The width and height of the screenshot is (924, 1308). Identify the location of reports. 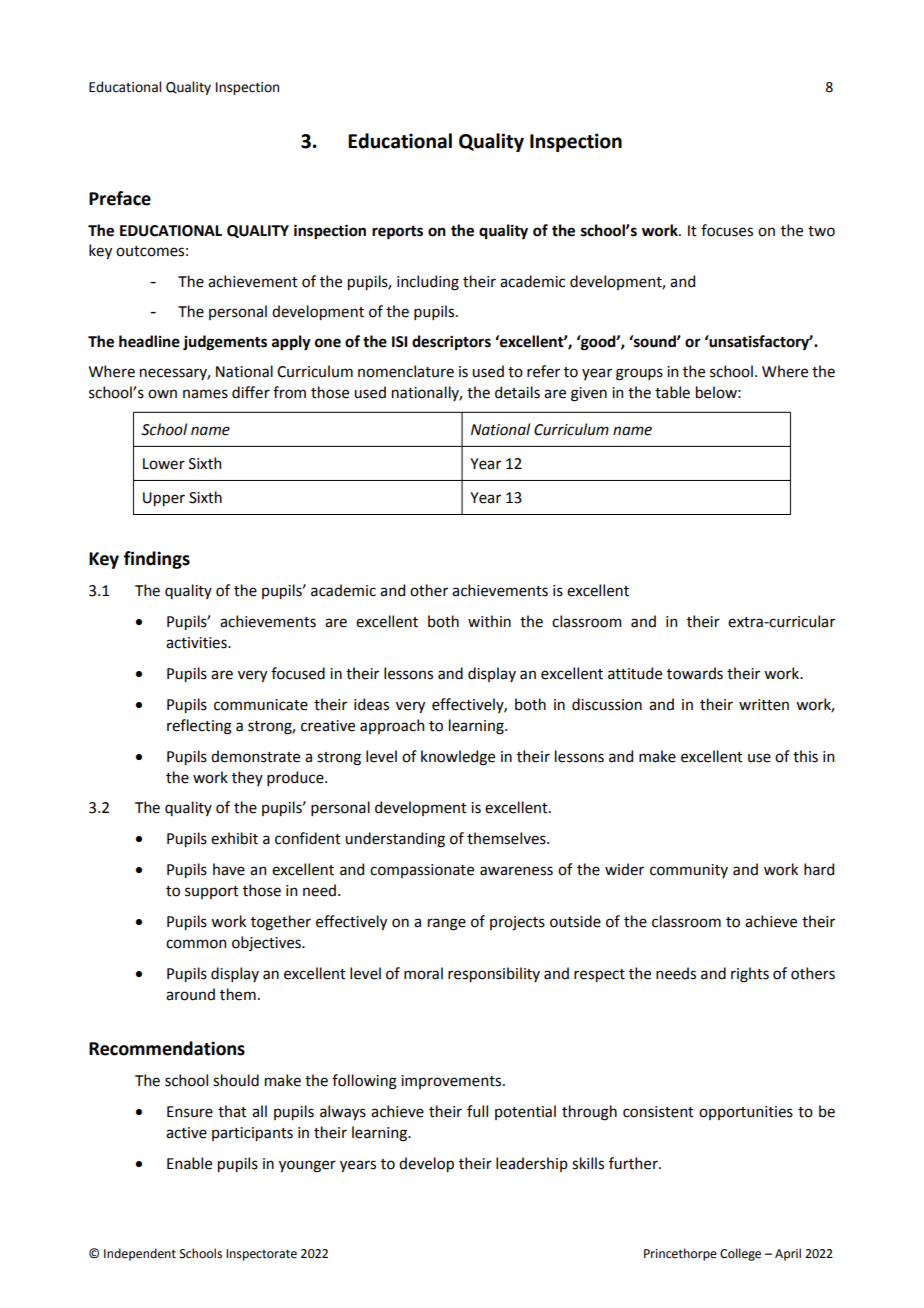
(397, 233).
